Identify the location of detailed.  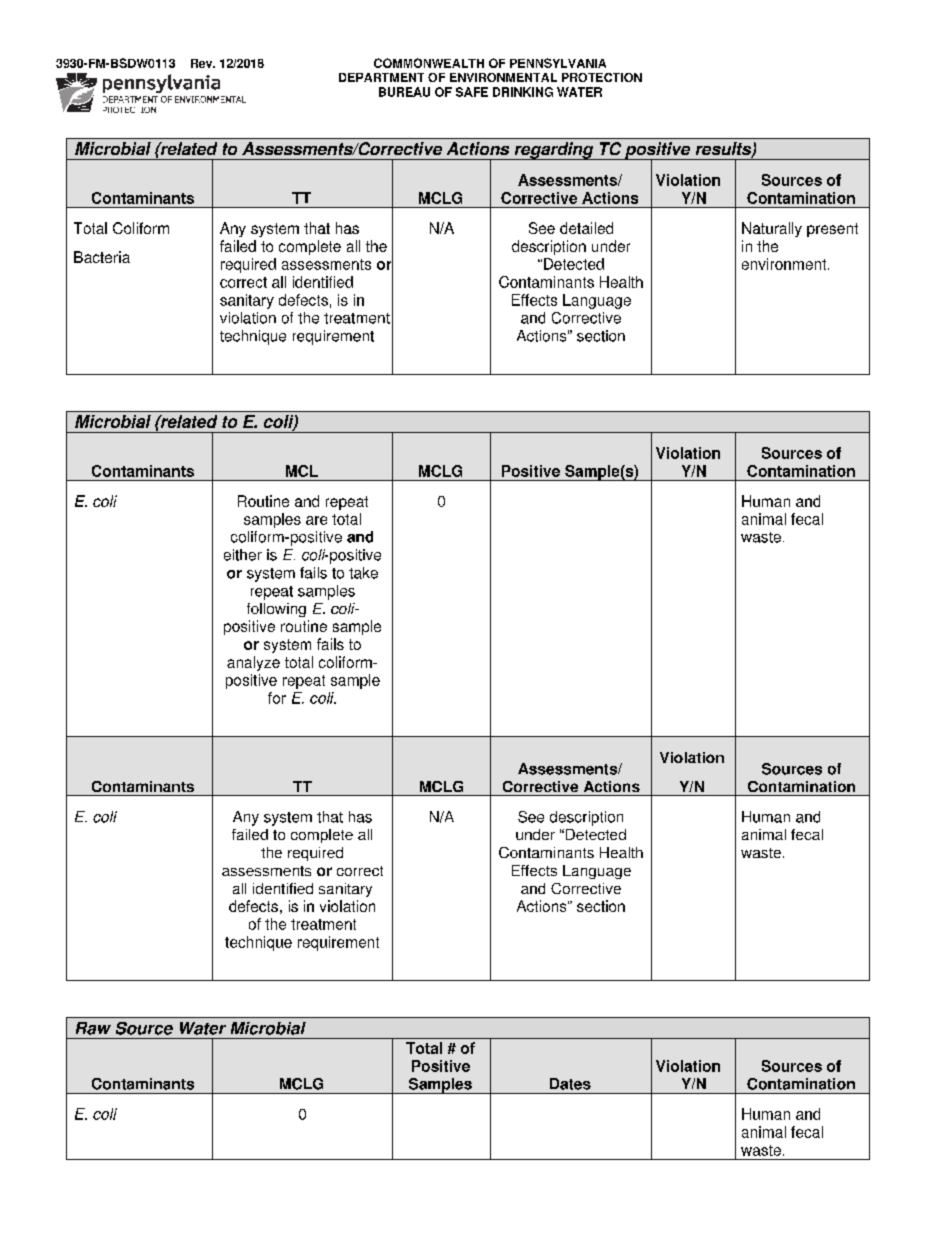
(586, 228).
